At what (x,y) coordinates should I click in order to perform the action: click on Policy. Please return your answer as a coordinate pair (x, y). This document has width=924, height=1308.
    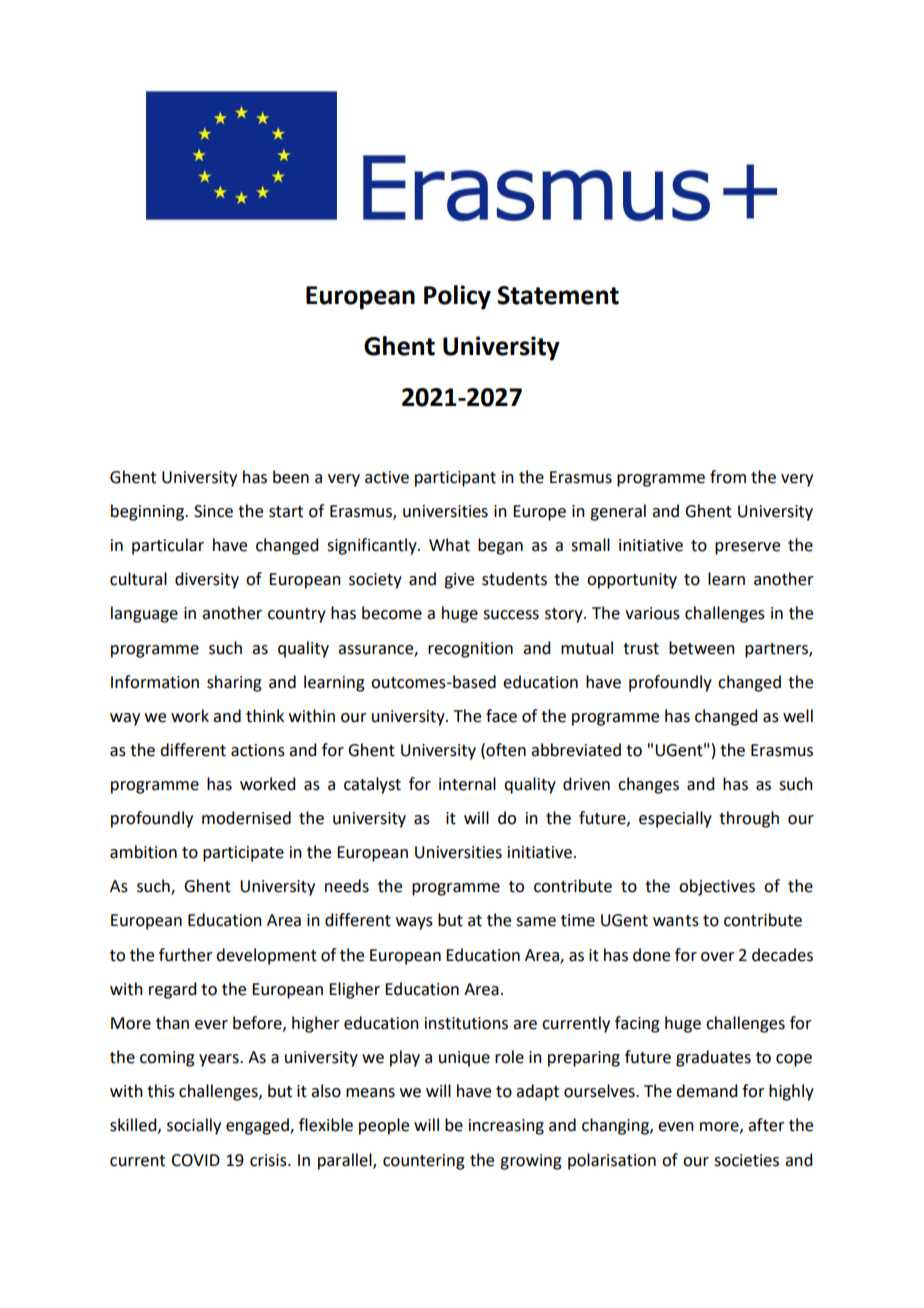
    Looking at the image, I should click on (457, 297).
